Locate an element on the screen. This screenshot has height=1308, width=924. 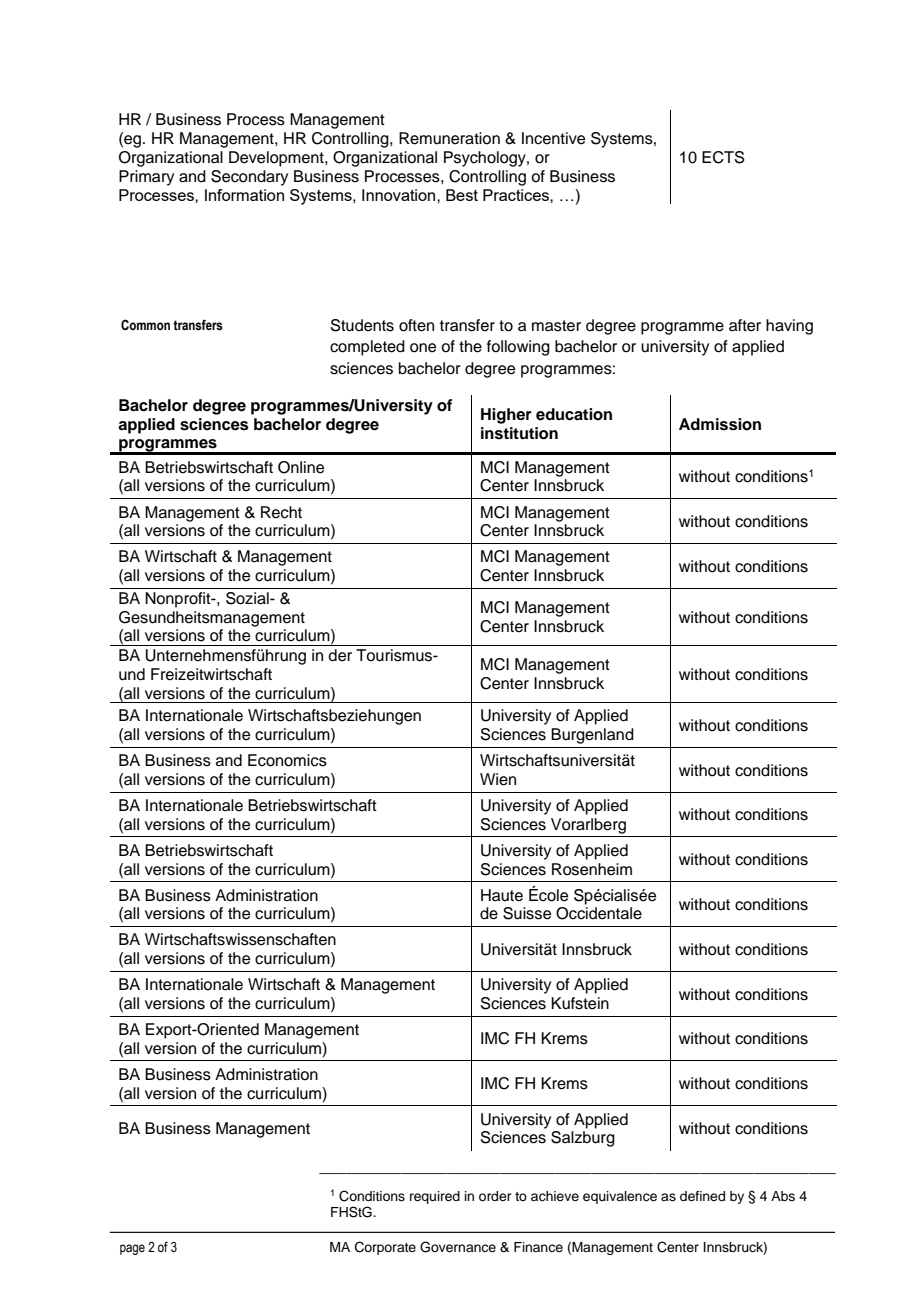
Economics is located at coordinates (287, 760).
